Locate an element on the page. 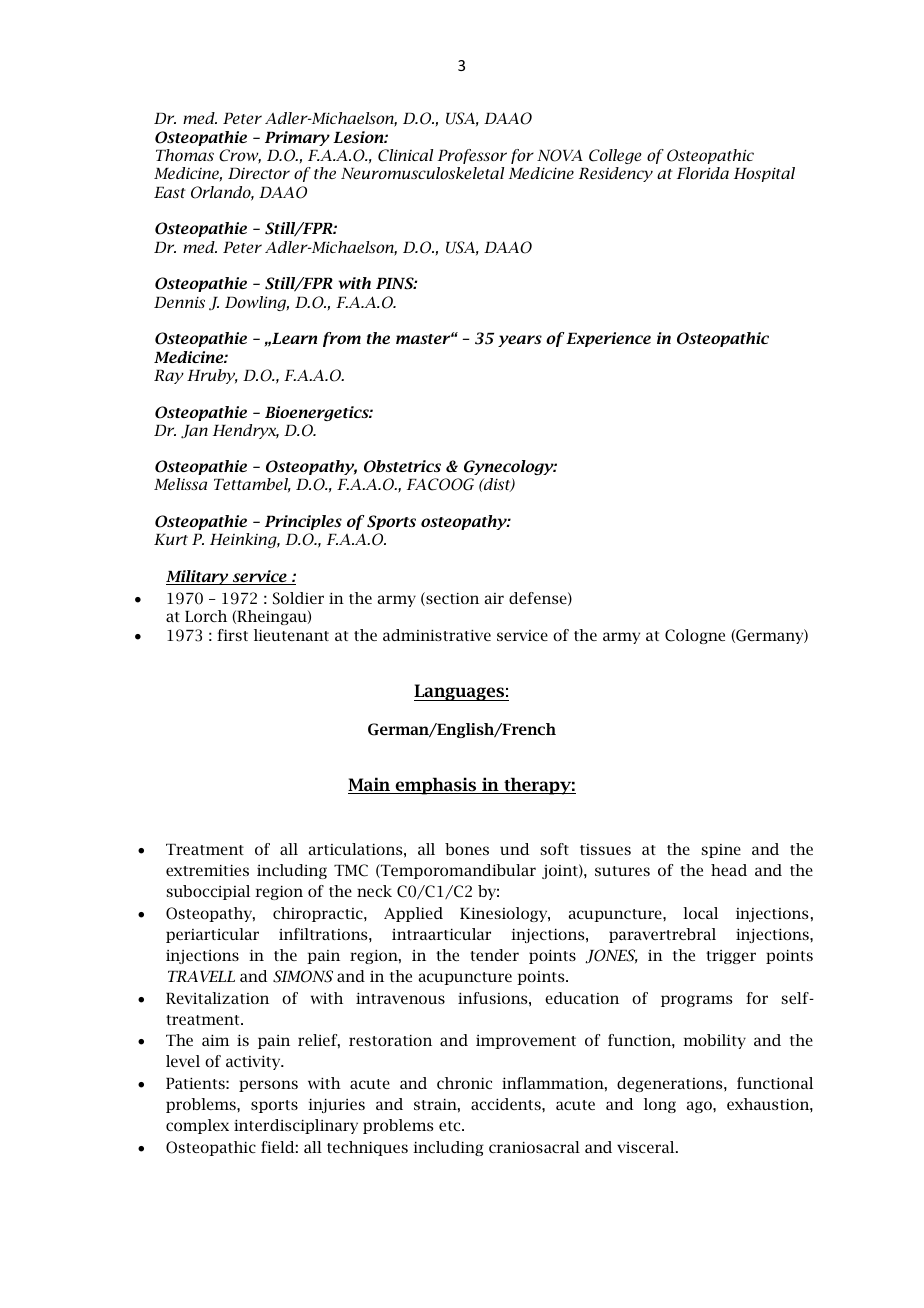 The height and width of the document is (1308, 924). first is located at coordinates (232, 635).
